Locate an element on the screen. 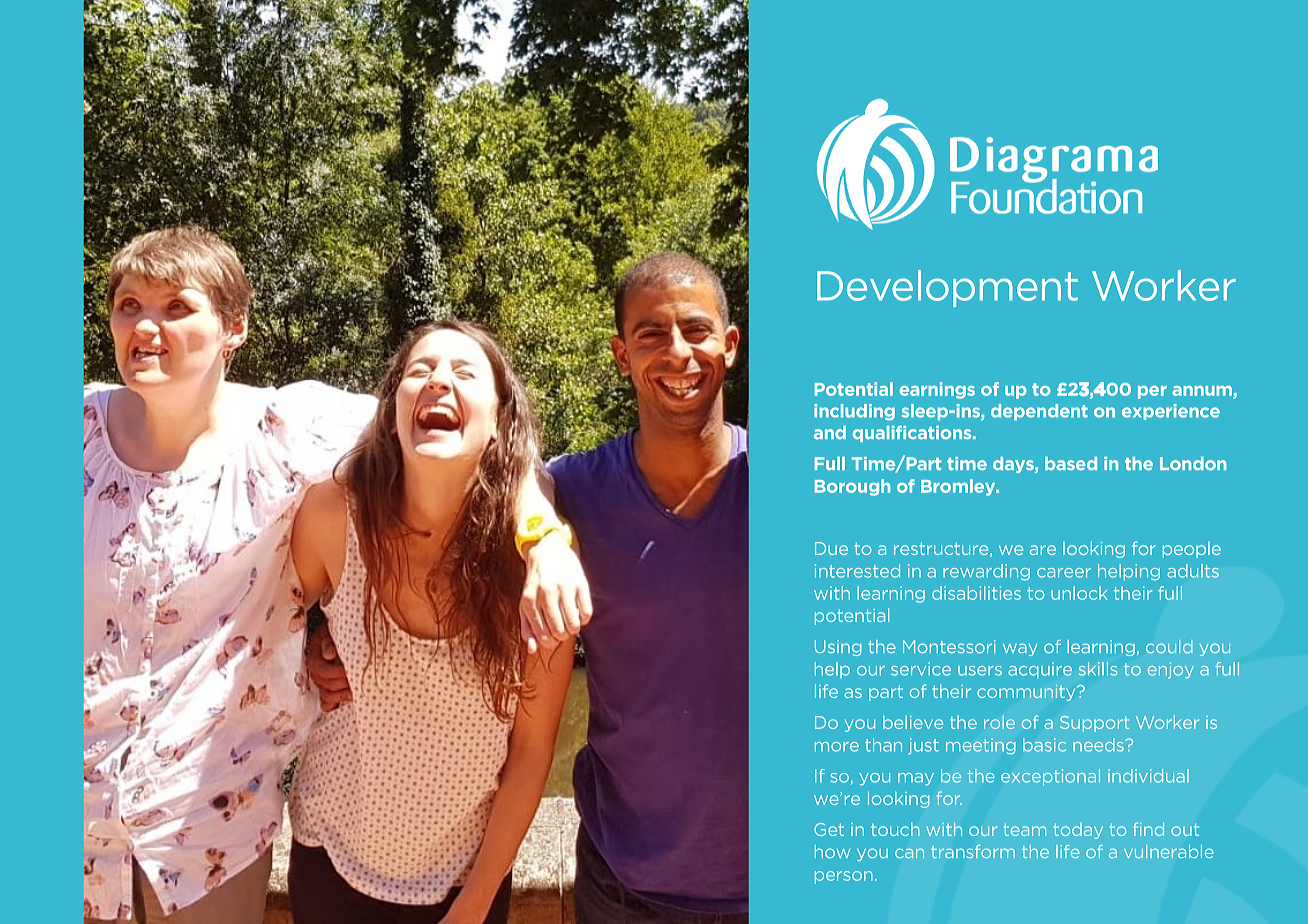 This screenshot has width=1308, height=924. annum is located at coordinates (1203, 392).
